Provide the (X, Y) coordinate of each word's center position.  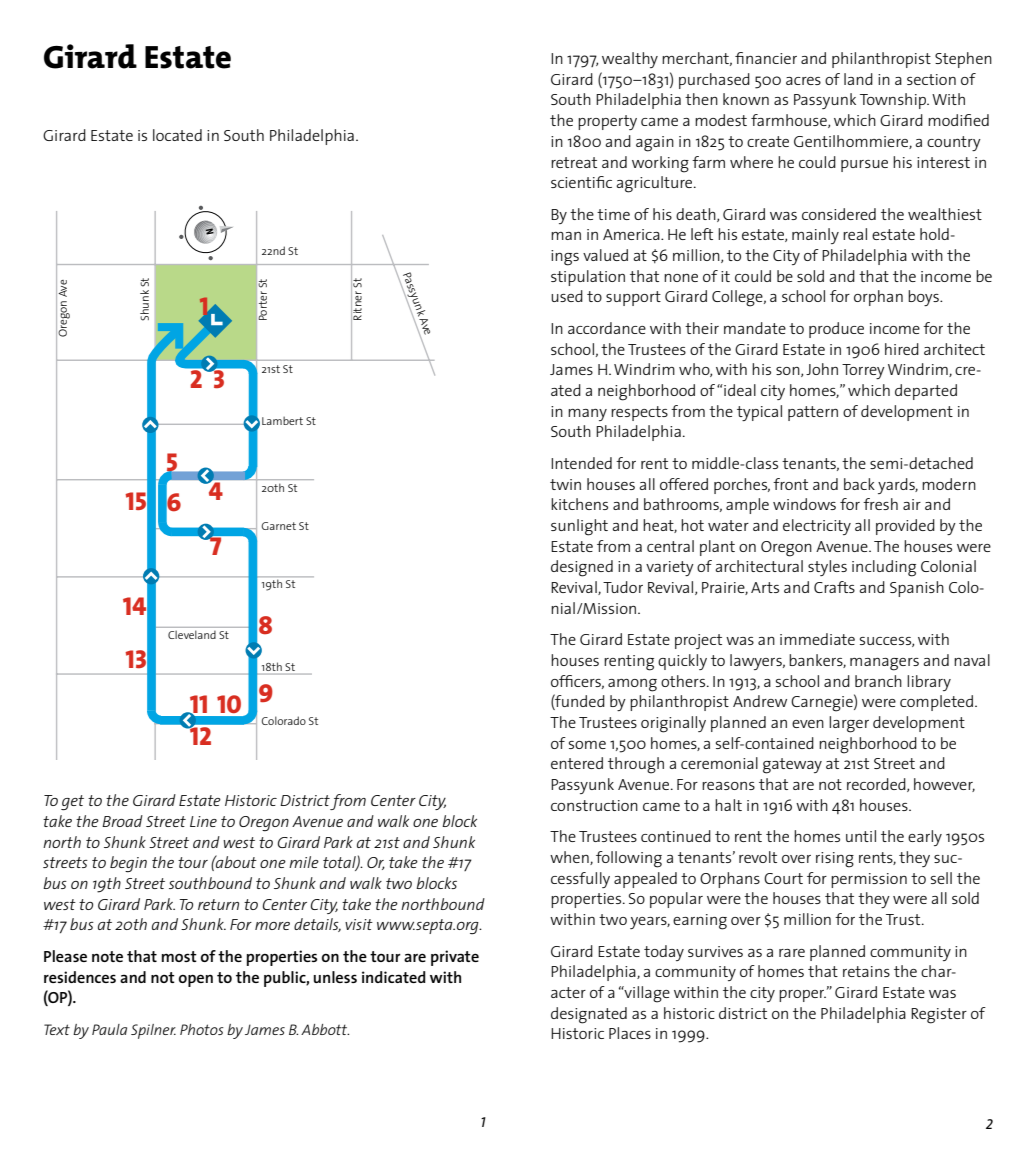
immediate (817, 639)
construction (594, 805)
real (855, 234)
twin (565, 484)
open (196, 980)
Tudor (623, 587)
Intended (581, 463)
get (72, 803)
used (567, 296)
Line (203, 821)
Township (894, 101)
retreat (574, 162)
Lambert (282, 420)
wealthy (630, 60)
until (861, 836)
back (859, 484)
